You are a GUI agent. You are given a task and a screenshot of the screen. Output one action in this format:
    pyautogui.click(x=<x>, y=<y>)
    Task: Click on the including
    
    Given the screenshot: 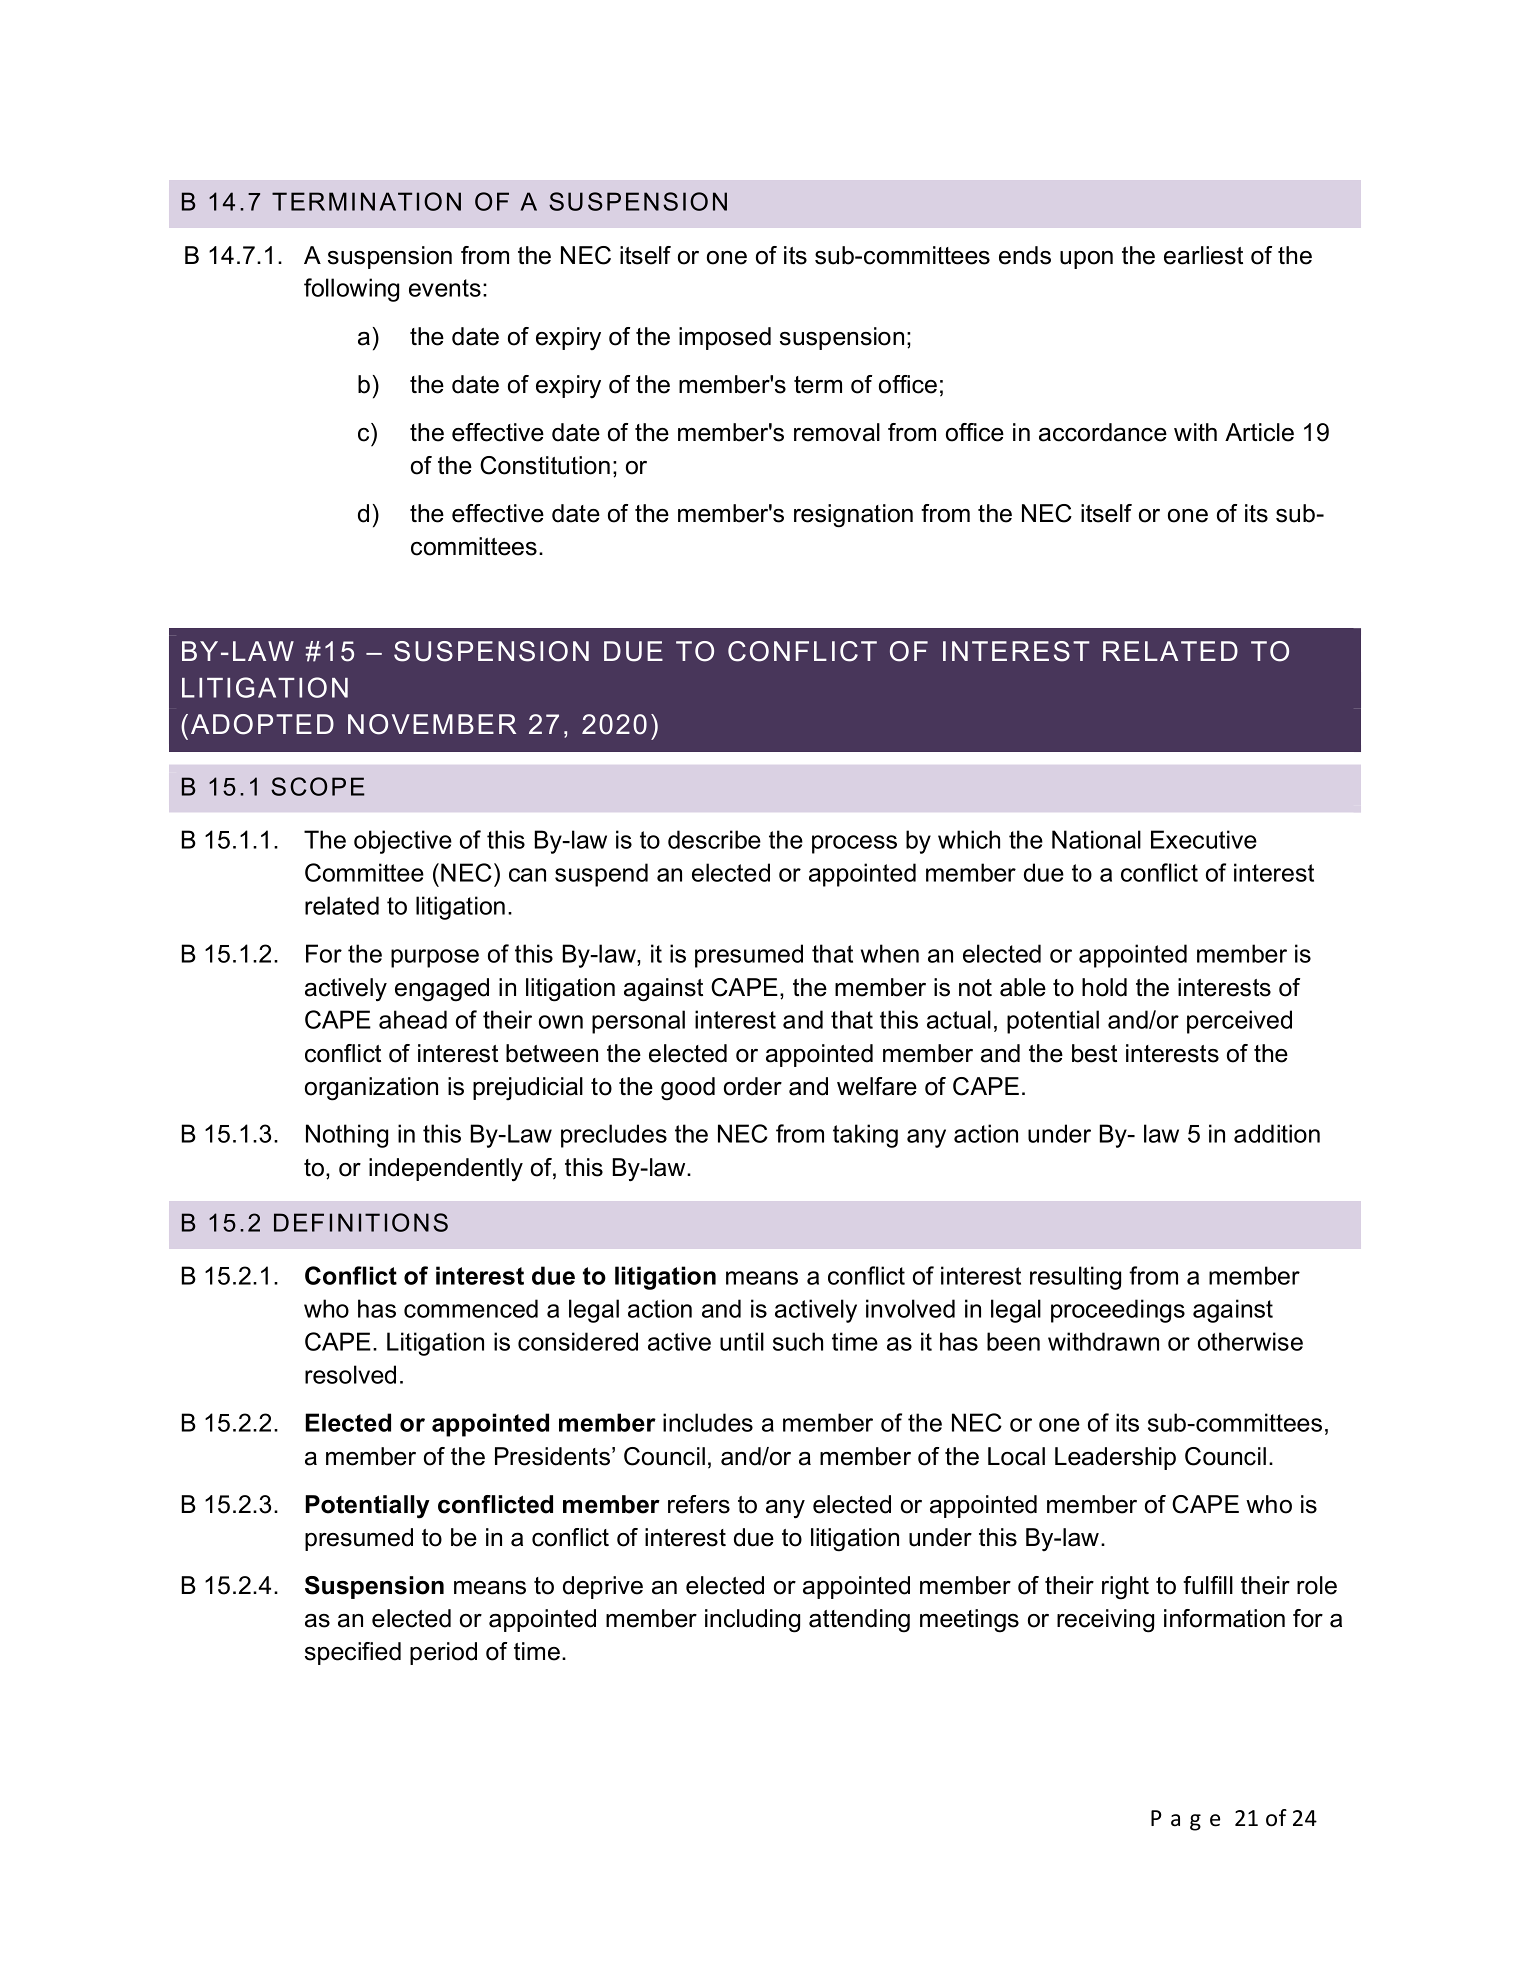 What is the action you would take?
    pyautogui.click(x=752, y=1621)
